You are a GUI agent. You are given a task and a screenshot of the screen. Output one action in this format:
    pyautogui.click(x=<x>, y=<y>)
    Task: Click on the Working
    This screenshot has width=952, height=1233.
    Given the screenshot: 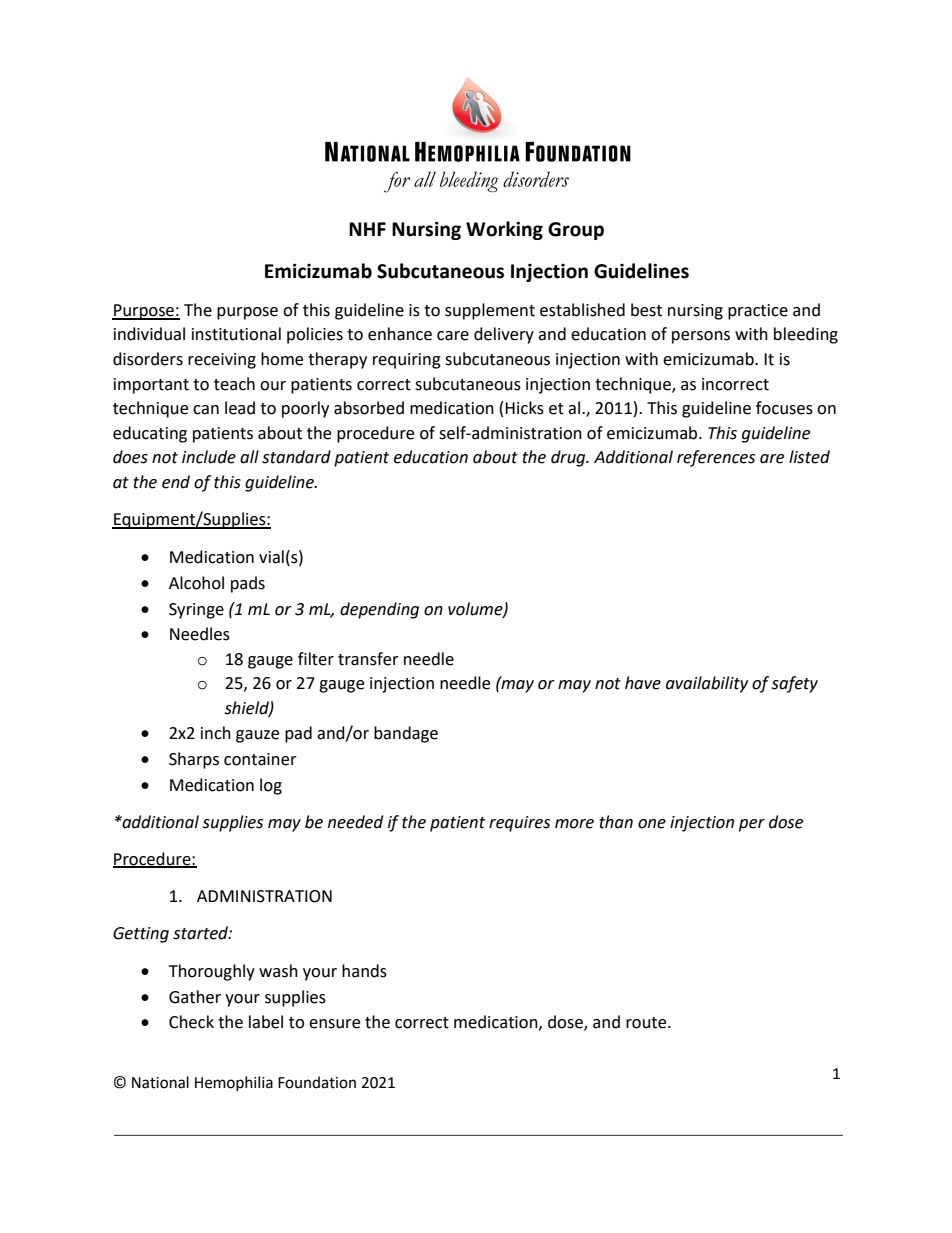 What is the action you would take?
    pyautogui.click(x=504, y=230)
